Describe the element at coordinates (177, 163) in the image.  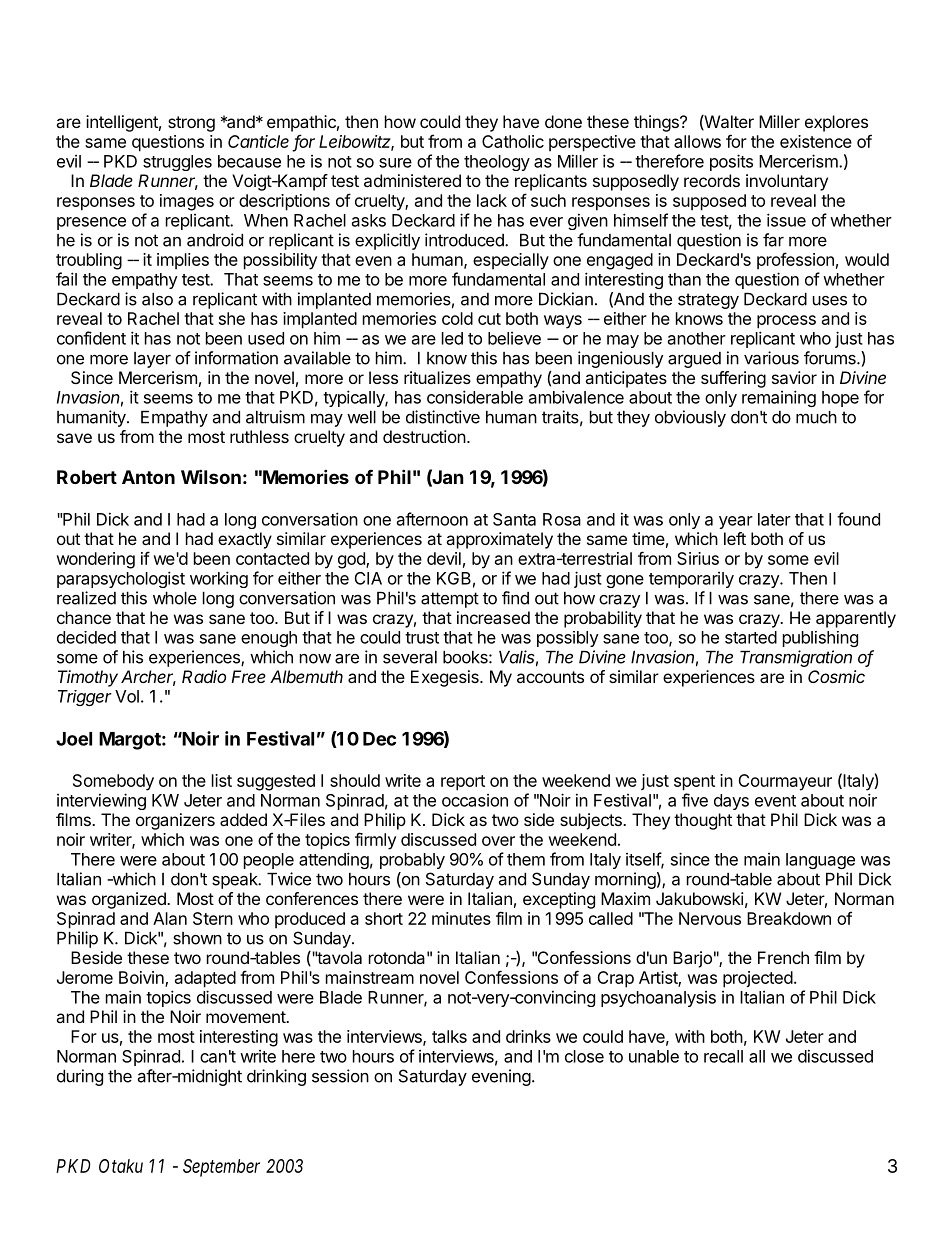
I see `struggles` at that location.
